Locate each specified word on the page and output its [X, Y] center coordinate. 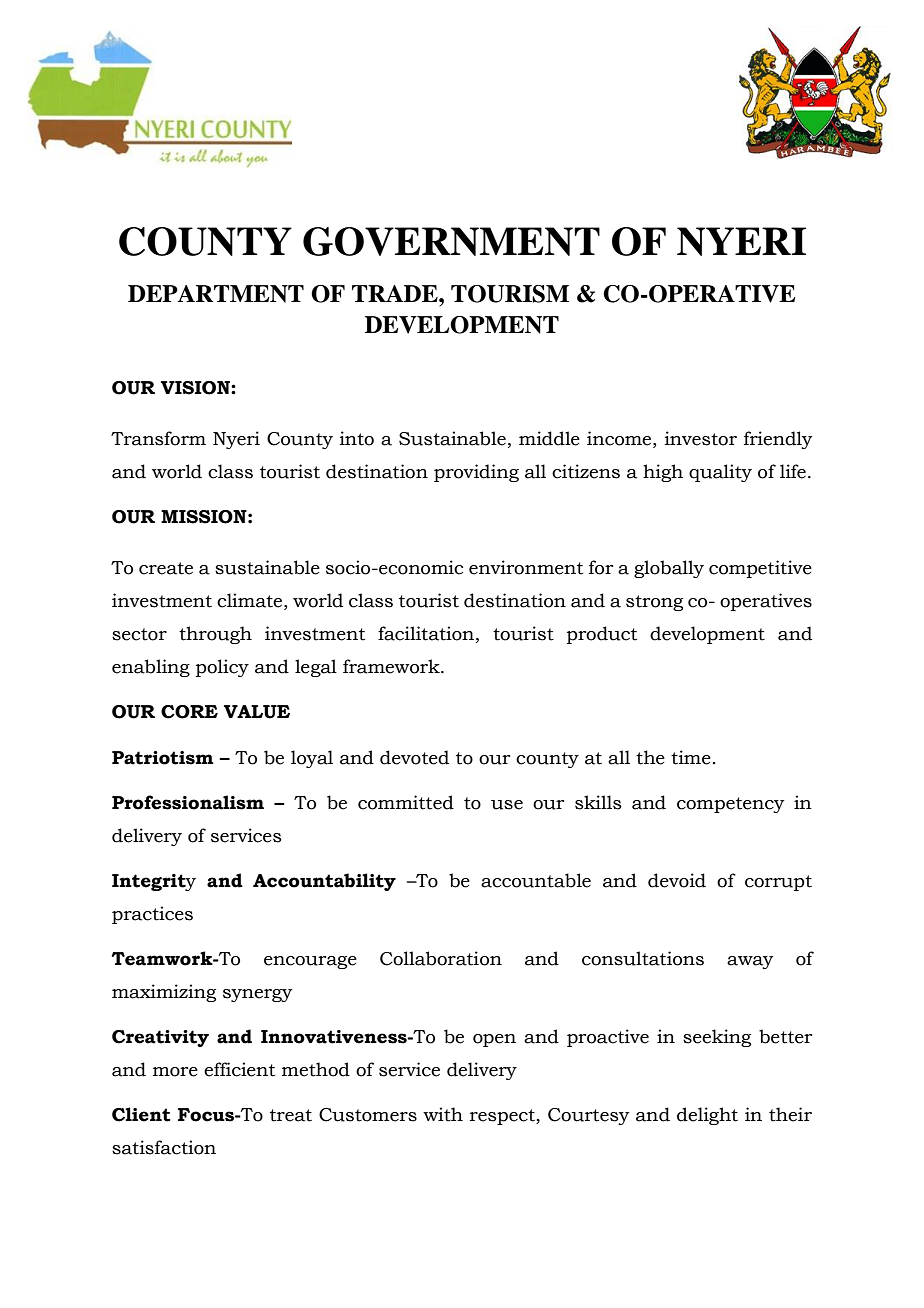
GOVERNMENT [451, 241]
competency [730, 805]
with [443, 1114]
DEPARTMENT [216, 294]
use [507, 805]
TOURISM [510, 294]
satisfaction [164, 1147]
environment [526, 567]
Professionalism [188, 802]
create [166, 568]
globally [669, 569]
